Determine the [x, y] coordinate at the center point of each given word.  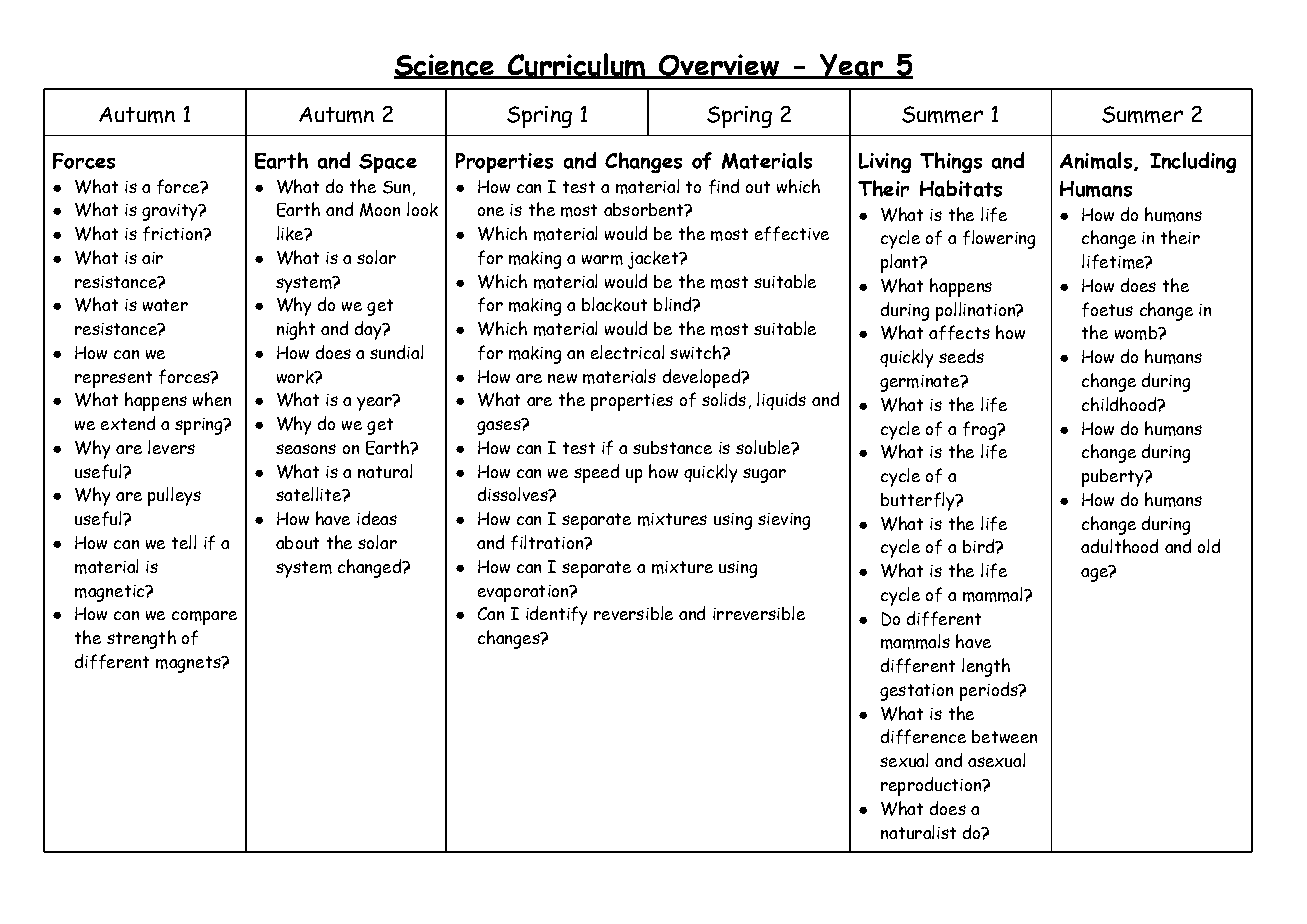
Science [445, 66]
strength [141, 639]
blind [674, 304]
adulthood [1119, 546]
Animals [1096, 160]
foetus [1107, 309]
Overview [719, 66]
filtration [548, 542]
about [297, 542]
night [296, 330]
